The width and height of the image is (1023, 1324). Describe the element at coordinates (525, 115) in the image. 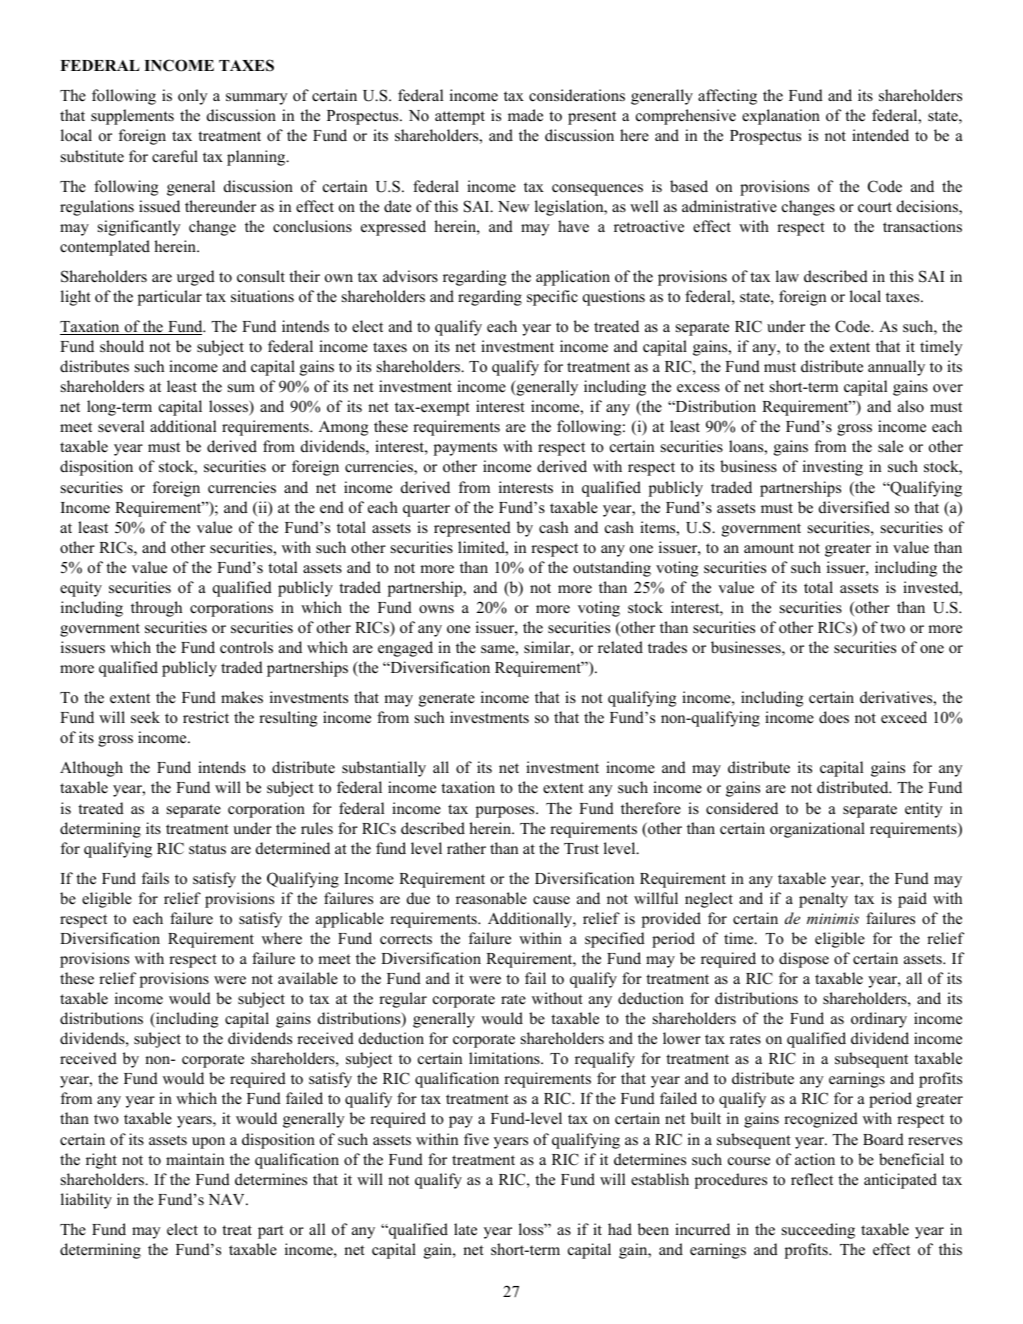

I see `made` at that location.
